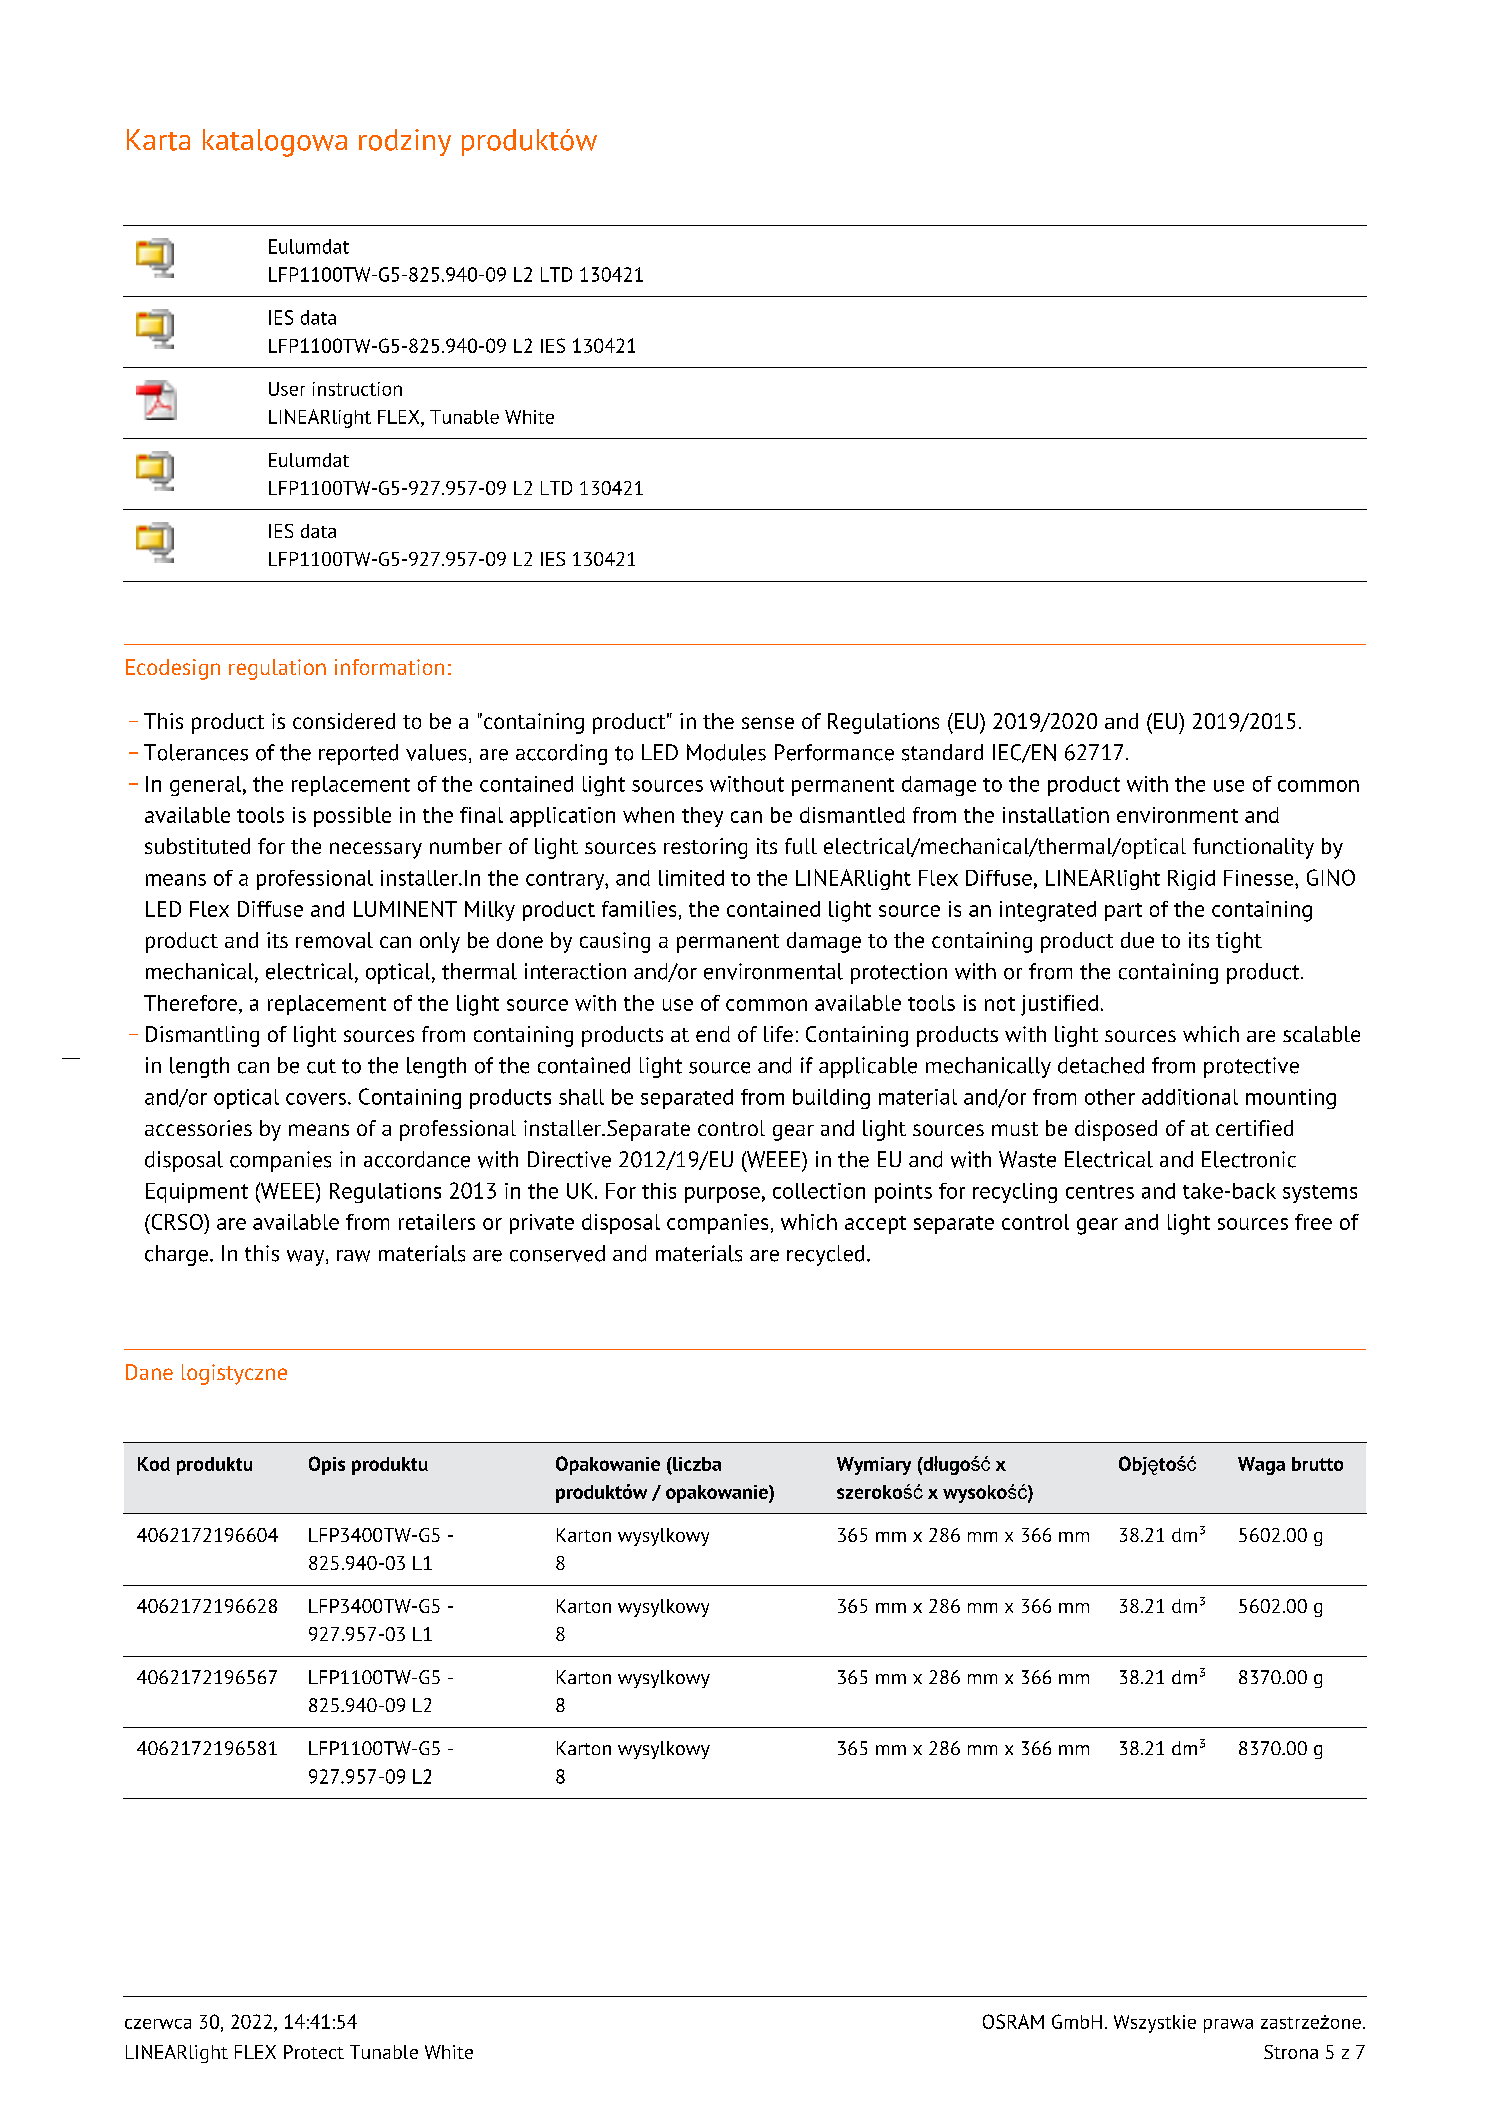 The image size is (1490, 2109). What do you see at coordinates (327, 1465) in the document?
I see `Opis` at bounding box center [327, 1465].
